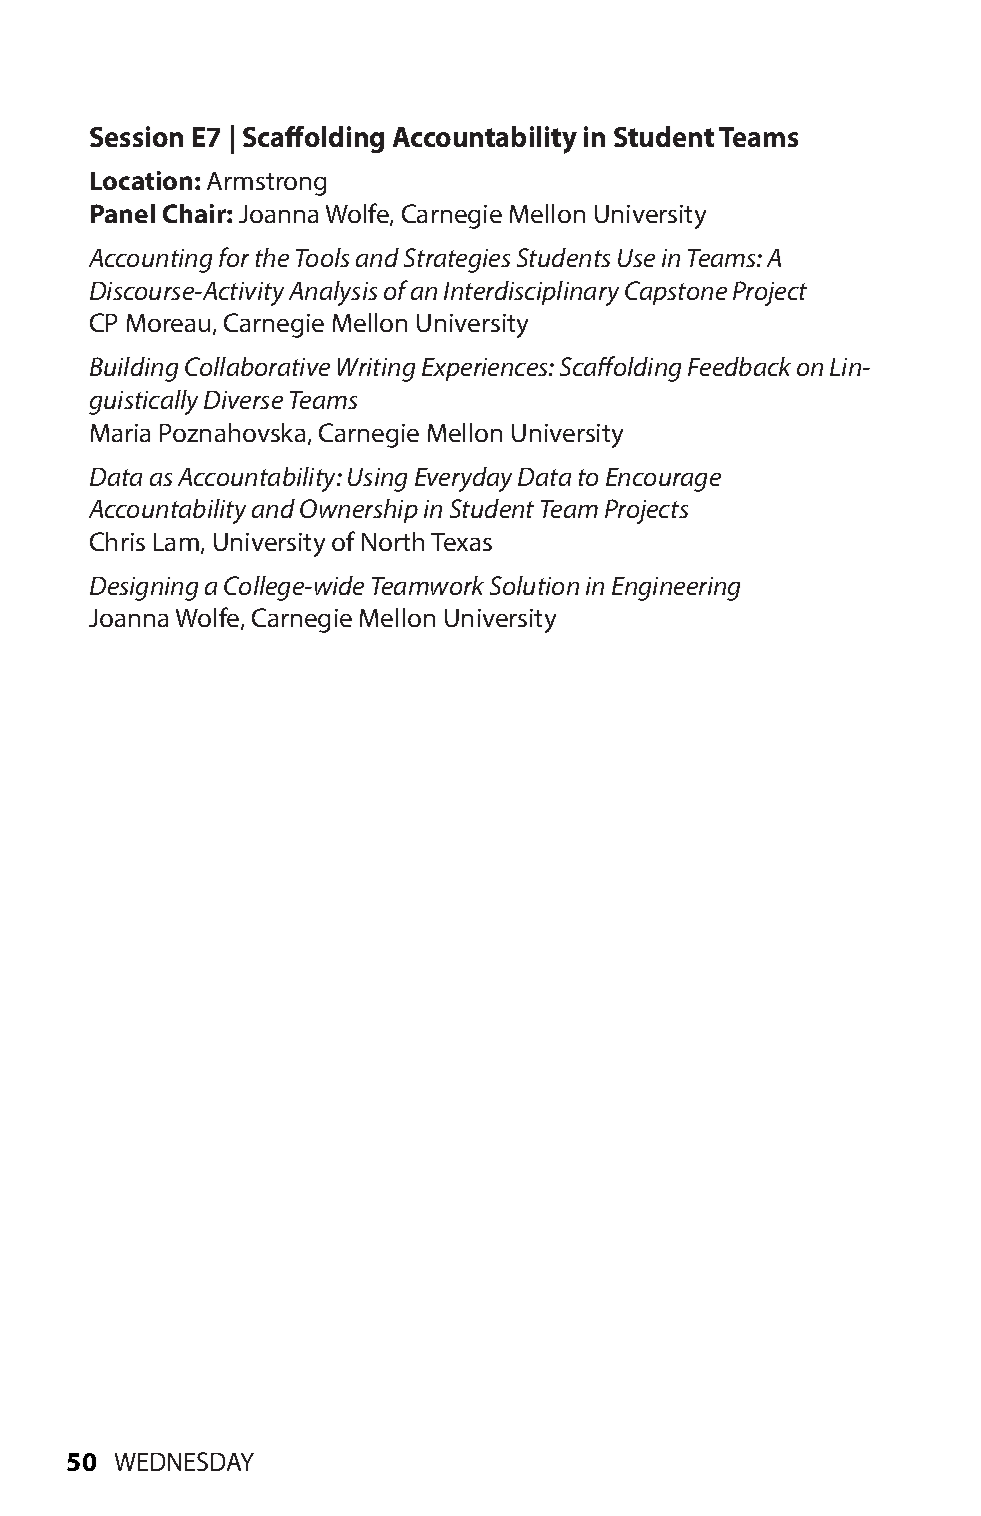 The width and height of the screenshot is (981, 1516). Describe the element at coordinates (184, 1461) in the screenshot. I see `WEDNESDAY` at that location.
